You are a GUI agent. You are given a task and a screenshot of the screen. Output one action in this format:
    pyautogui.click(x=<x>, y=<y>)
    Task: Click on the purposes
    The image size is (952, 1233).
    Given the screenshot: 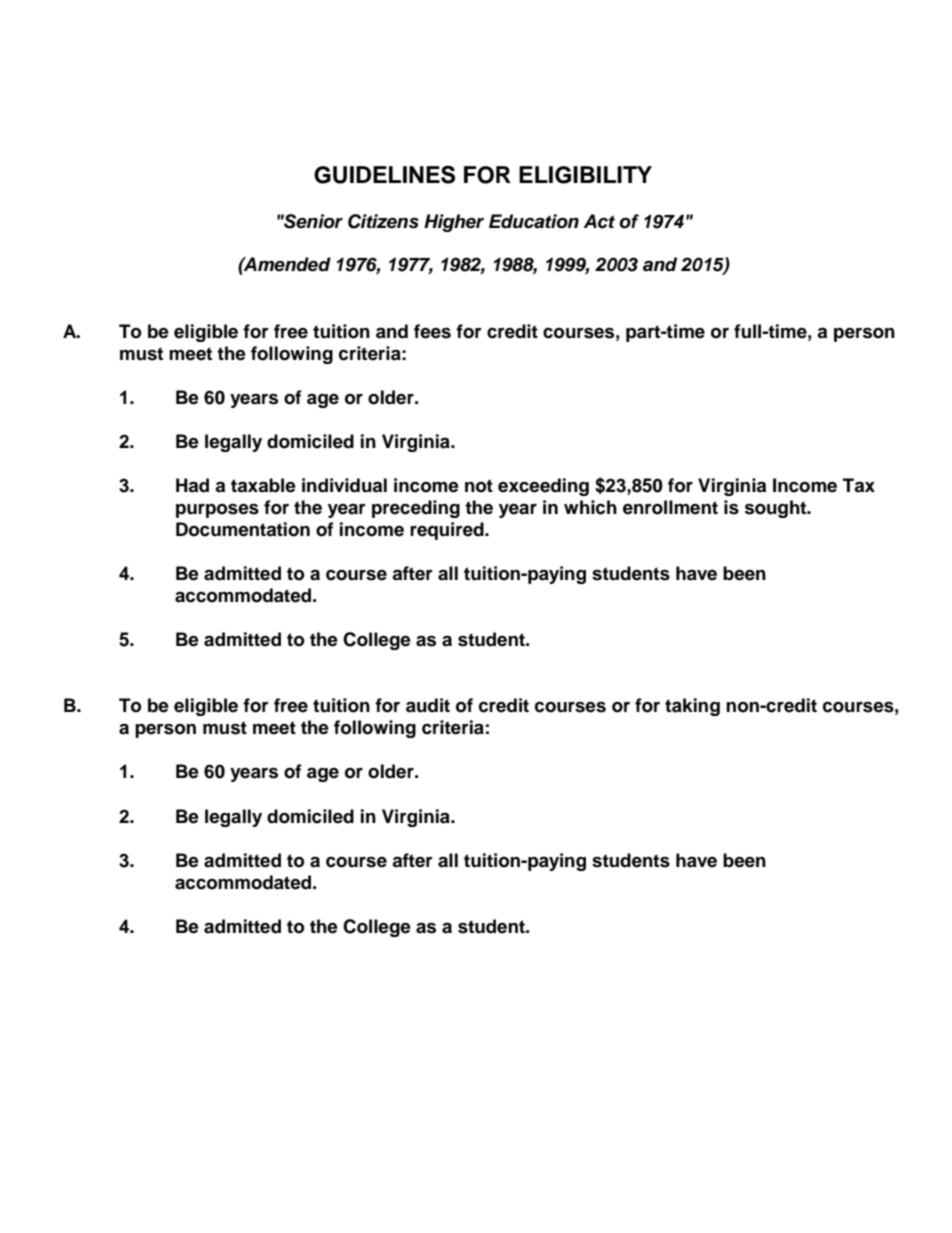 What is the action you would take?
    pyautogui.click(x=217, y=511)
